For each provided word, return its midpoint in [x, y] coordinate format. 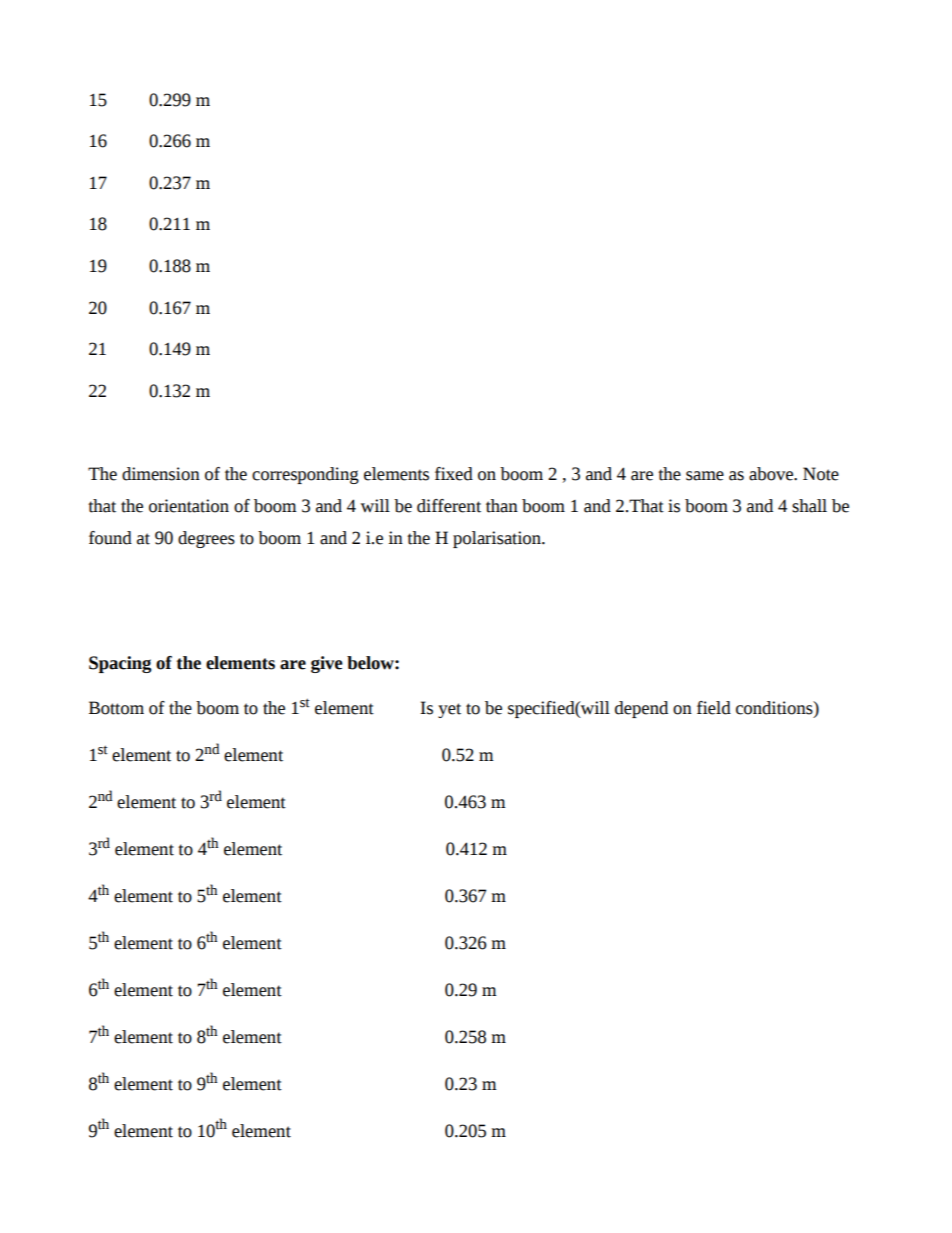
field [714, 708]
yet [449, 710]
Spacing [120, 664]
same [705, 476]
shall [809, 506]
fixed [454, 474]
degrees [206, 539]
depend [641, 709]
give [327, 664]
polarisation [498, 539]
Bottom [116, 708]
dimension [161, 474]
